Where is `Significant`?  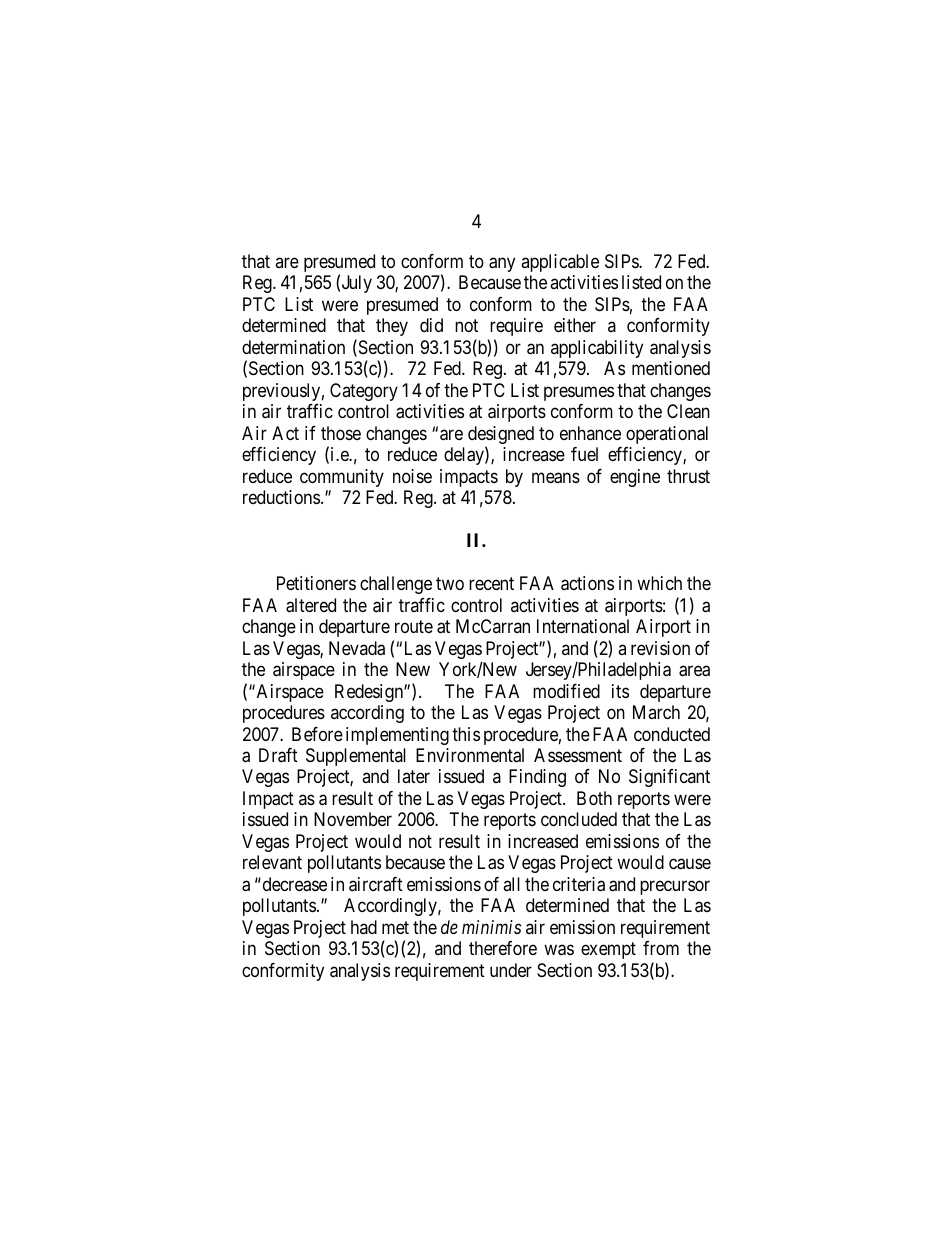 Significant is located at coordinates (669, 778).
